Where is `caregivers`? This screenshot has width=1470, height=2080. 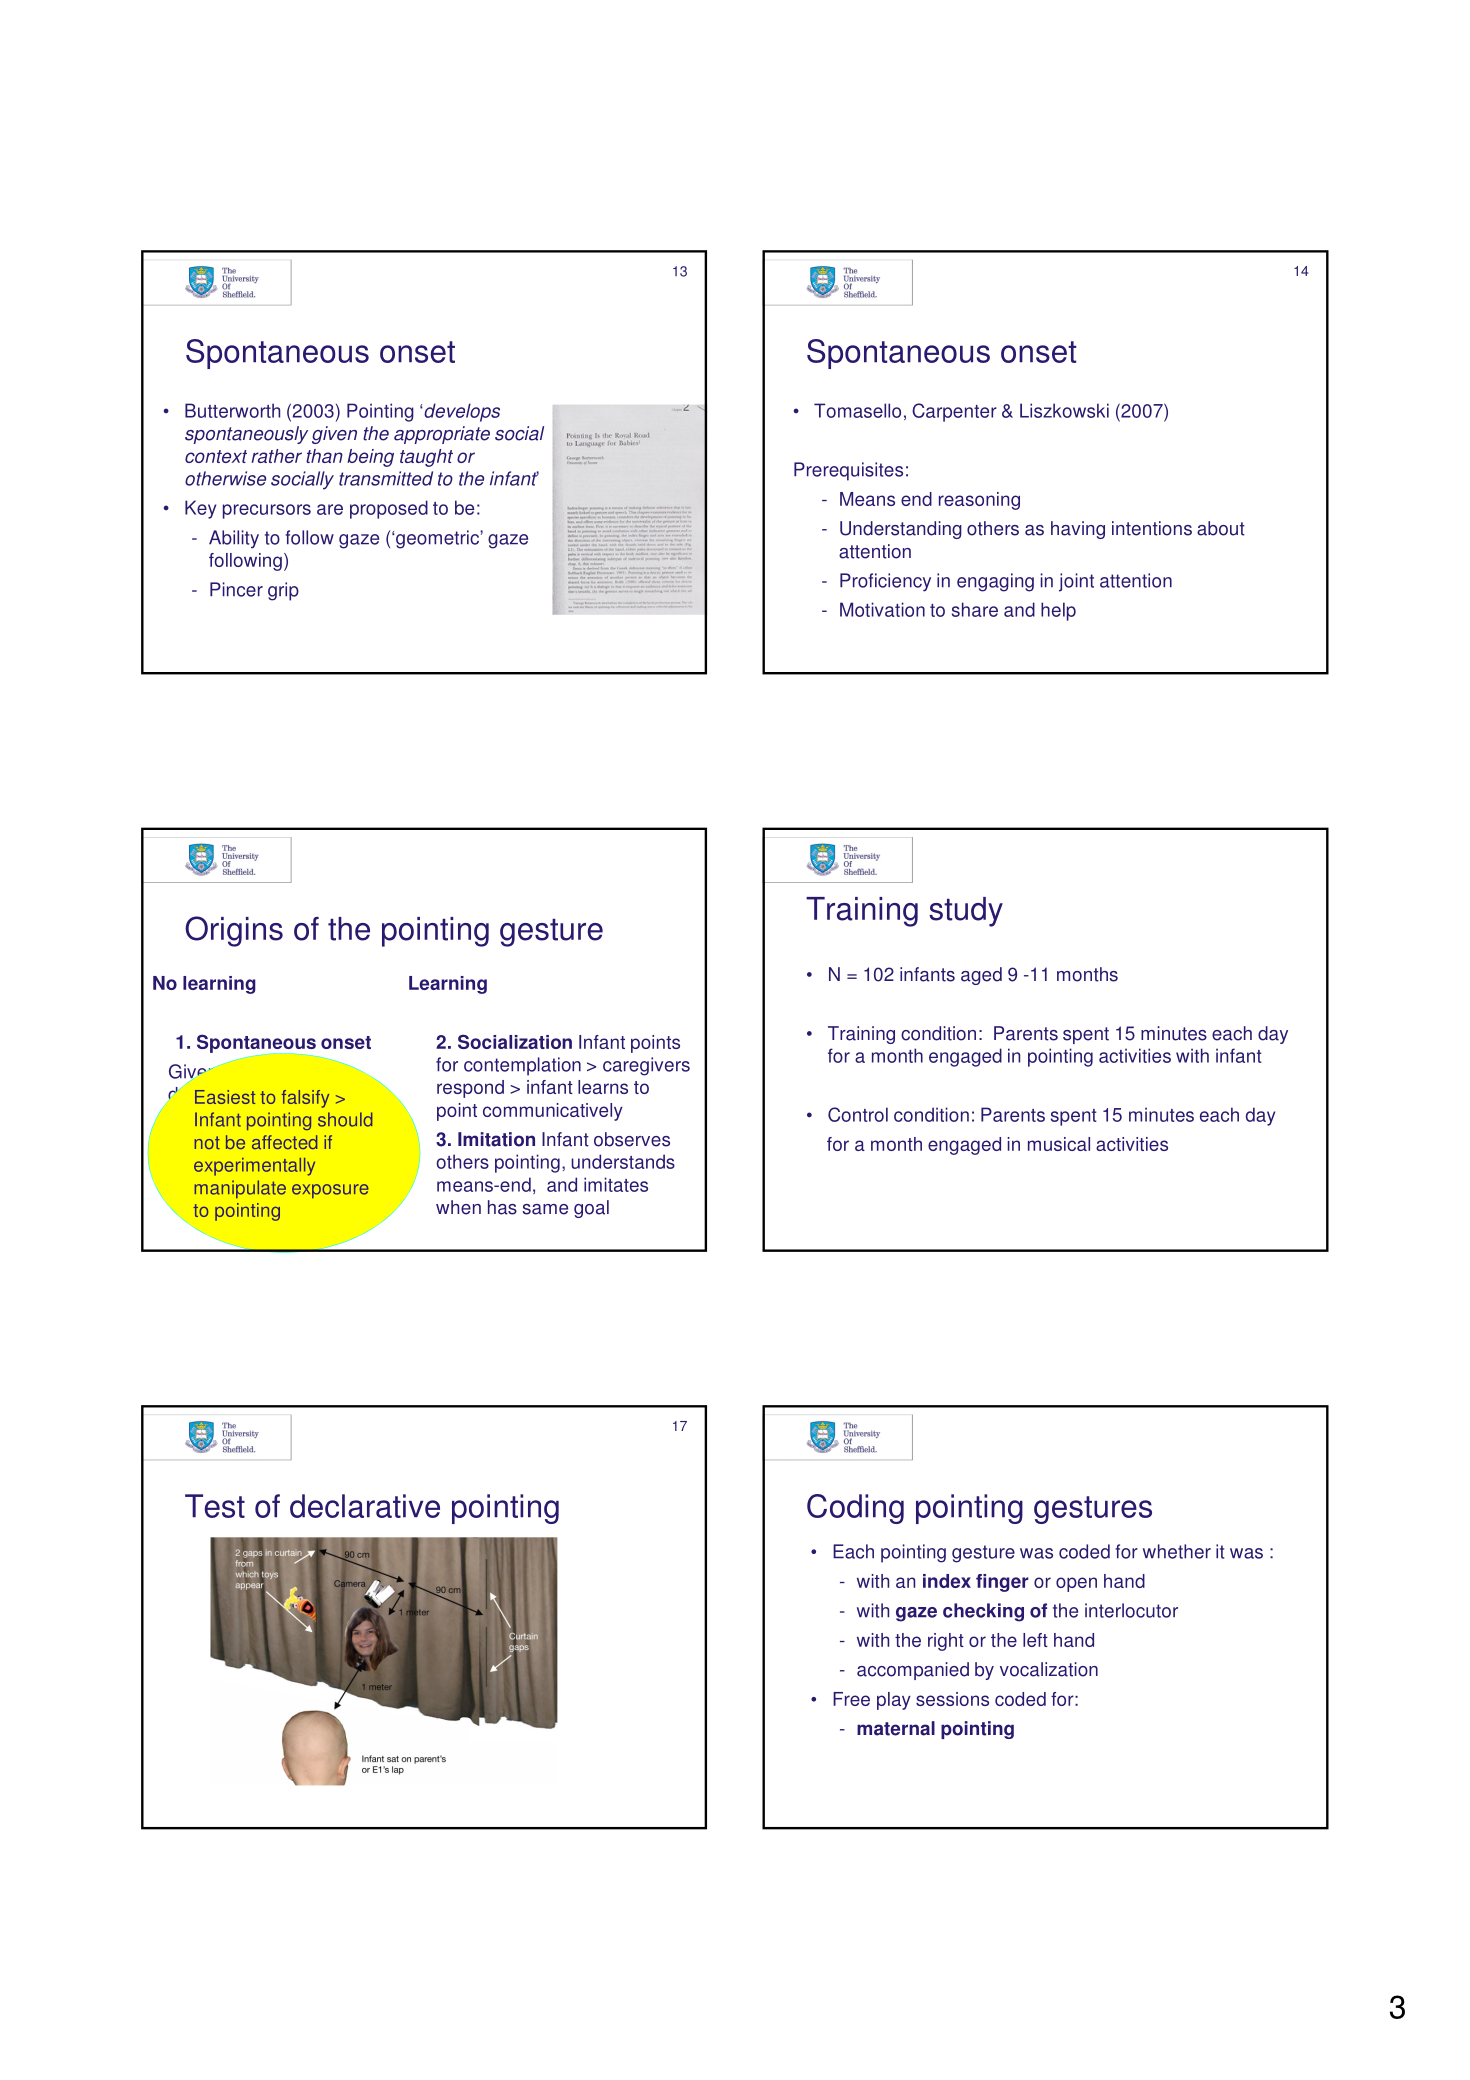
caregivers is located at coordinates (646, 1066).
